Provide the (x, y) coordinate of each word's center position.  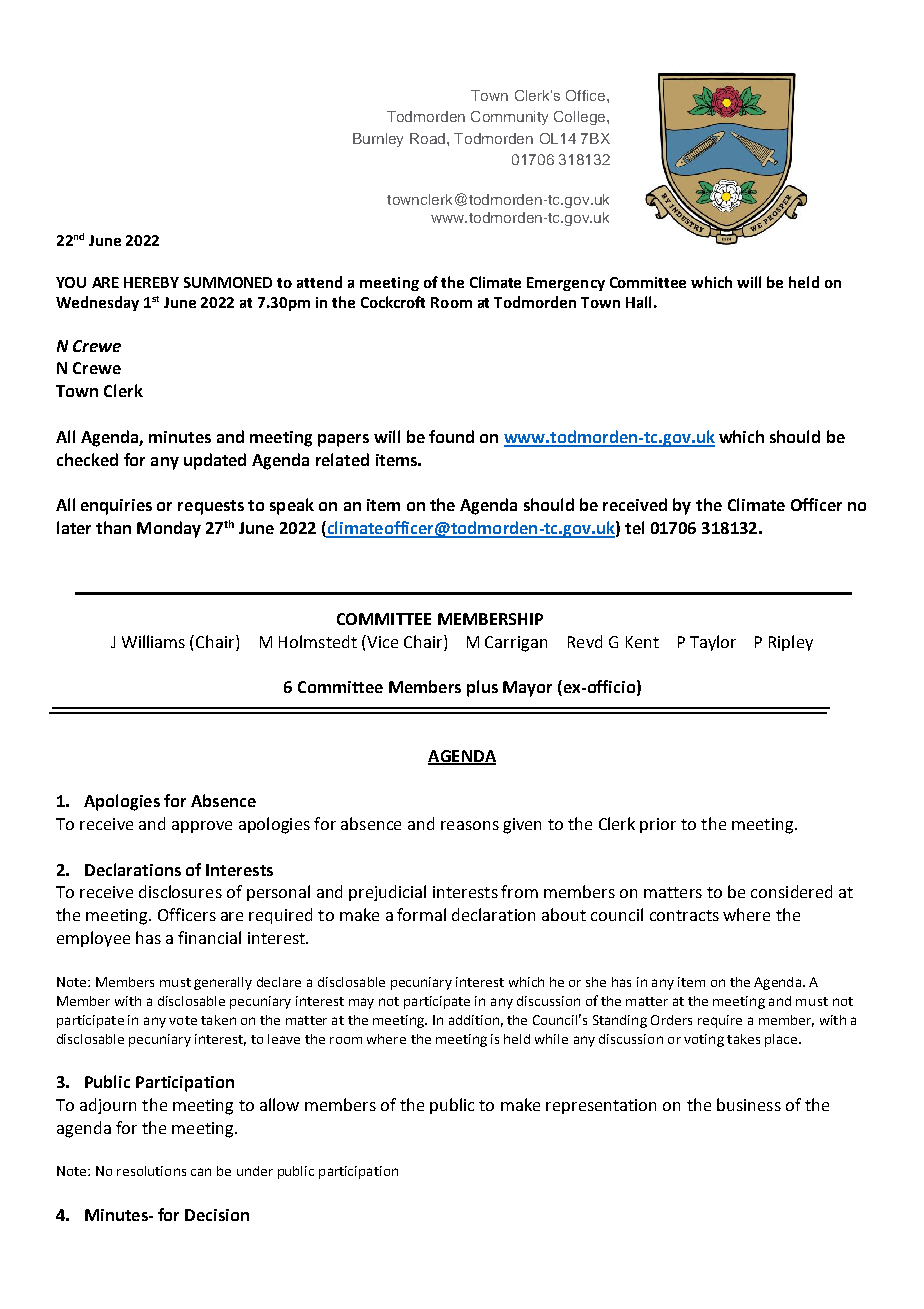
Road (427, 138)
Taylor (713, 643)
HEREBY (151, 282)
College (581, 118)
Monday (169, 529)
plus (482, 688)
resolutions (151, 1171)
